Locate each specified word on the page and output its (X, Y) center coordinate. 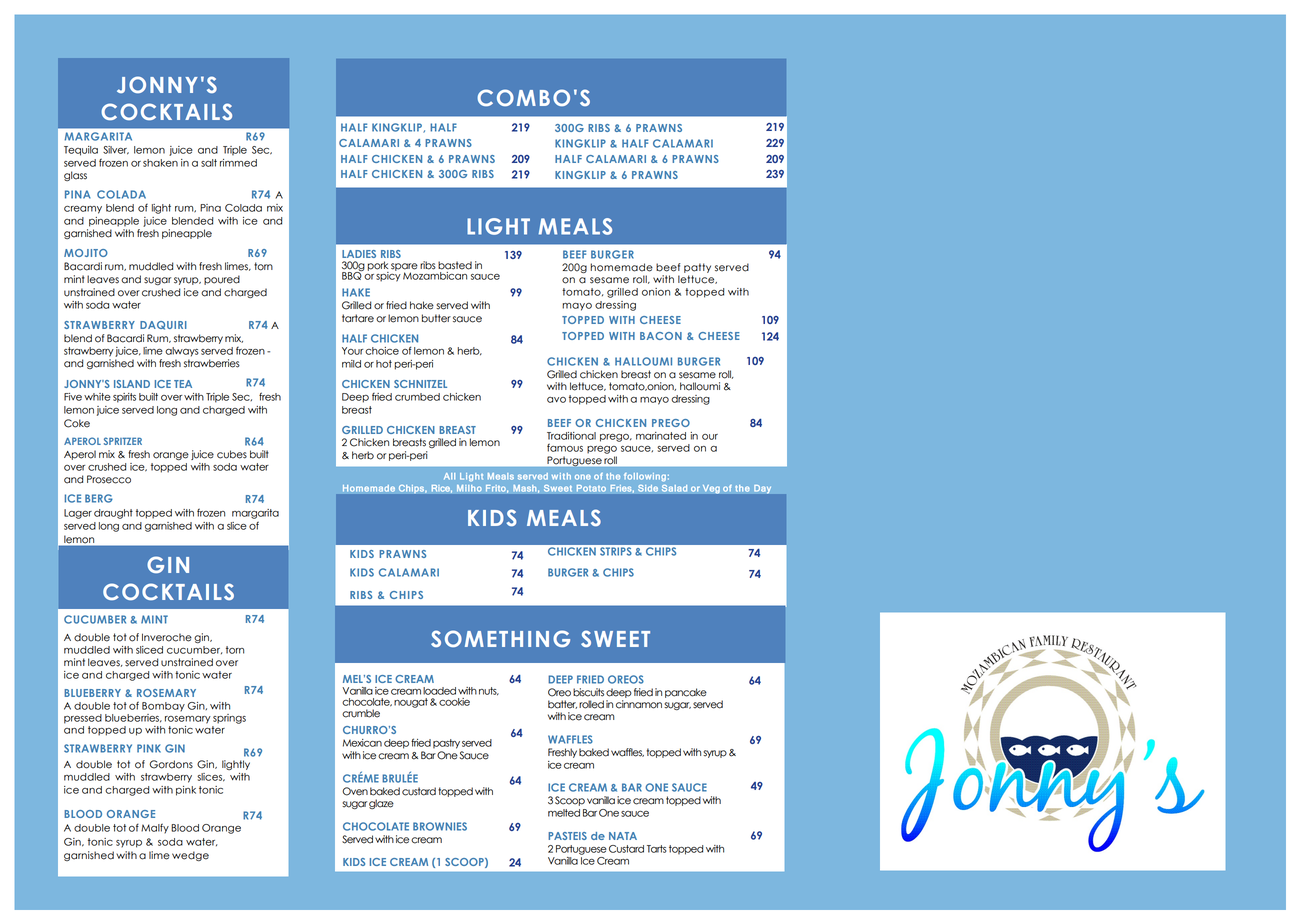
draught (113, 514)
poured (222, 280)
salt (209, 163)
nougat (411, 703)
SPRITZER (123, 441)
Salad (674, 488)
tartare (358, 318)
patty (697, 268)
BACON (661, 336)
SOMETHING (500, 638)
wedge (190, 856)
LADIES (359, 254)
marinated (661, 436)
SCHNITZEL (420, 384)
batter (562, 704)
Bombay (163, 707)
